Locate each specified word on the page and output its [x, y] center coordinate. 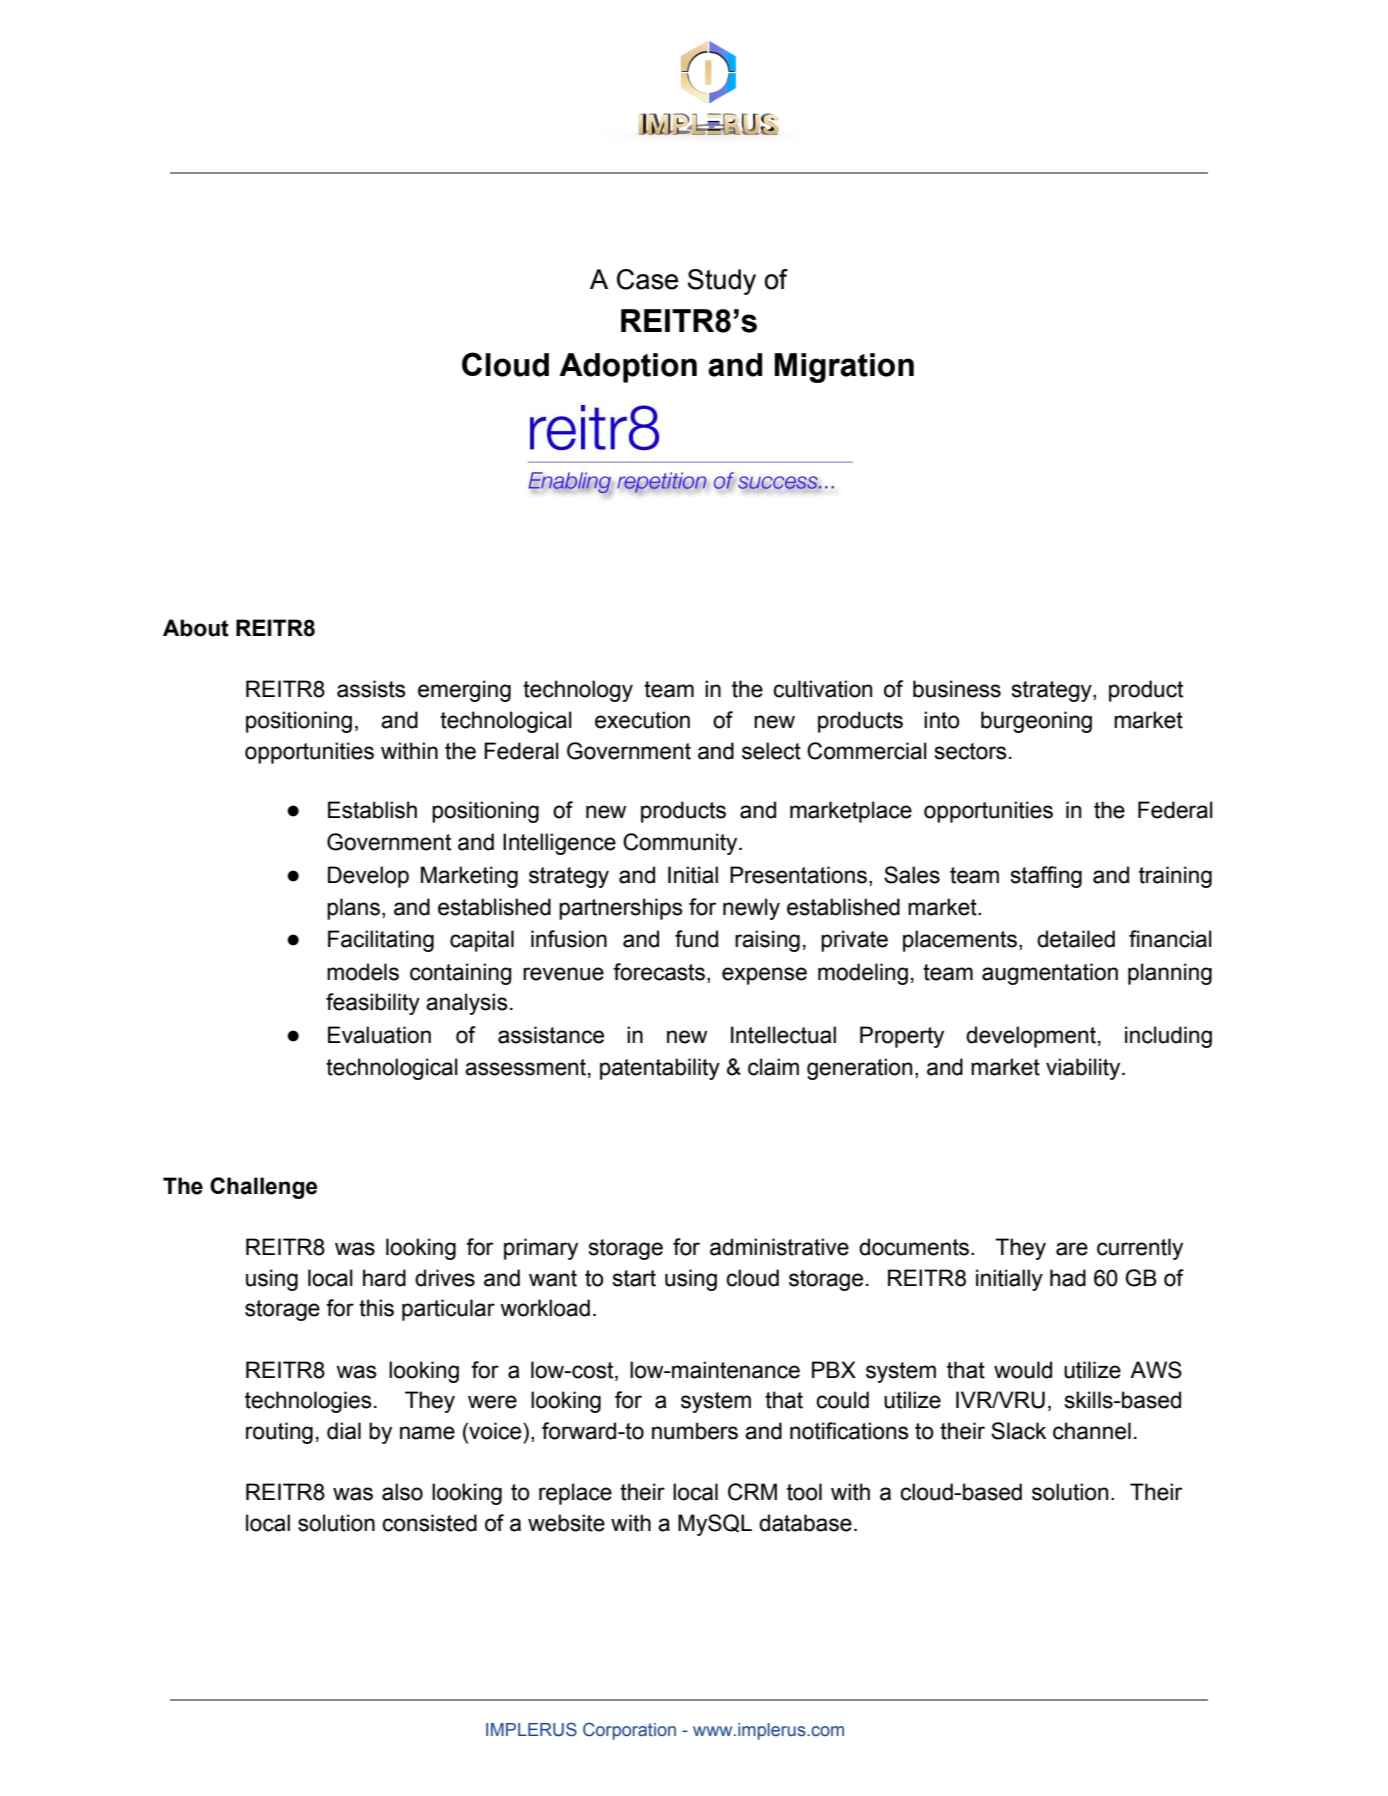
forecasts [660, 972]
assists [371, 689]
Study [722, 282]
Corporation [629, 1731]
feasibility [373, 1004]
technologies [308, 1402]
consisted [429, 1523]
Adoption [628, 368]
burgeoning [1036, 722]
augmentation [1050, 974]
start [634, 1278]
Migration [844, 368]
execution [642, 720]
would [1023, 1370]
